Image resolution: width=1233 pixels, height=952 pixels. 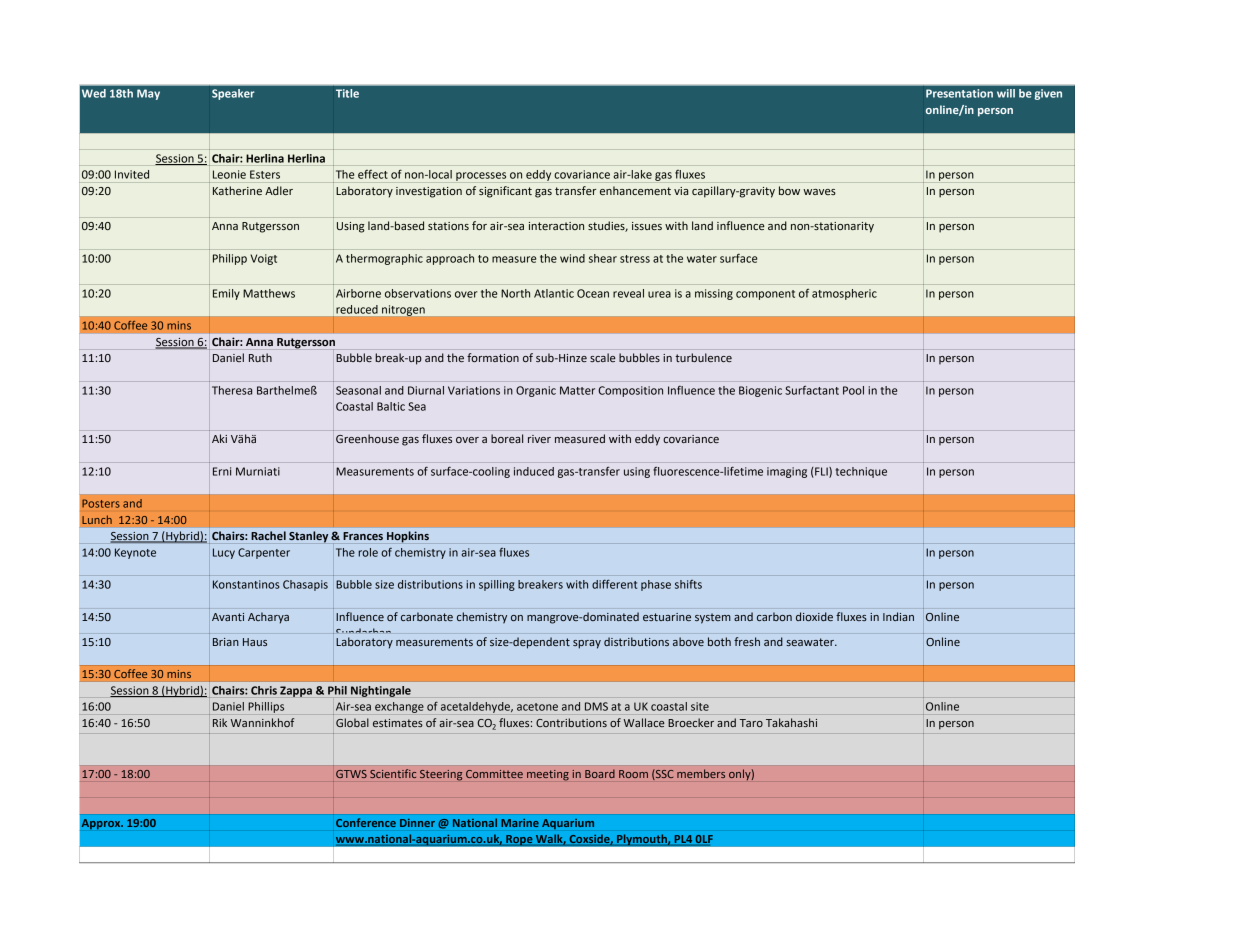 I want to click on Conference, so click(x=366, y=822).
